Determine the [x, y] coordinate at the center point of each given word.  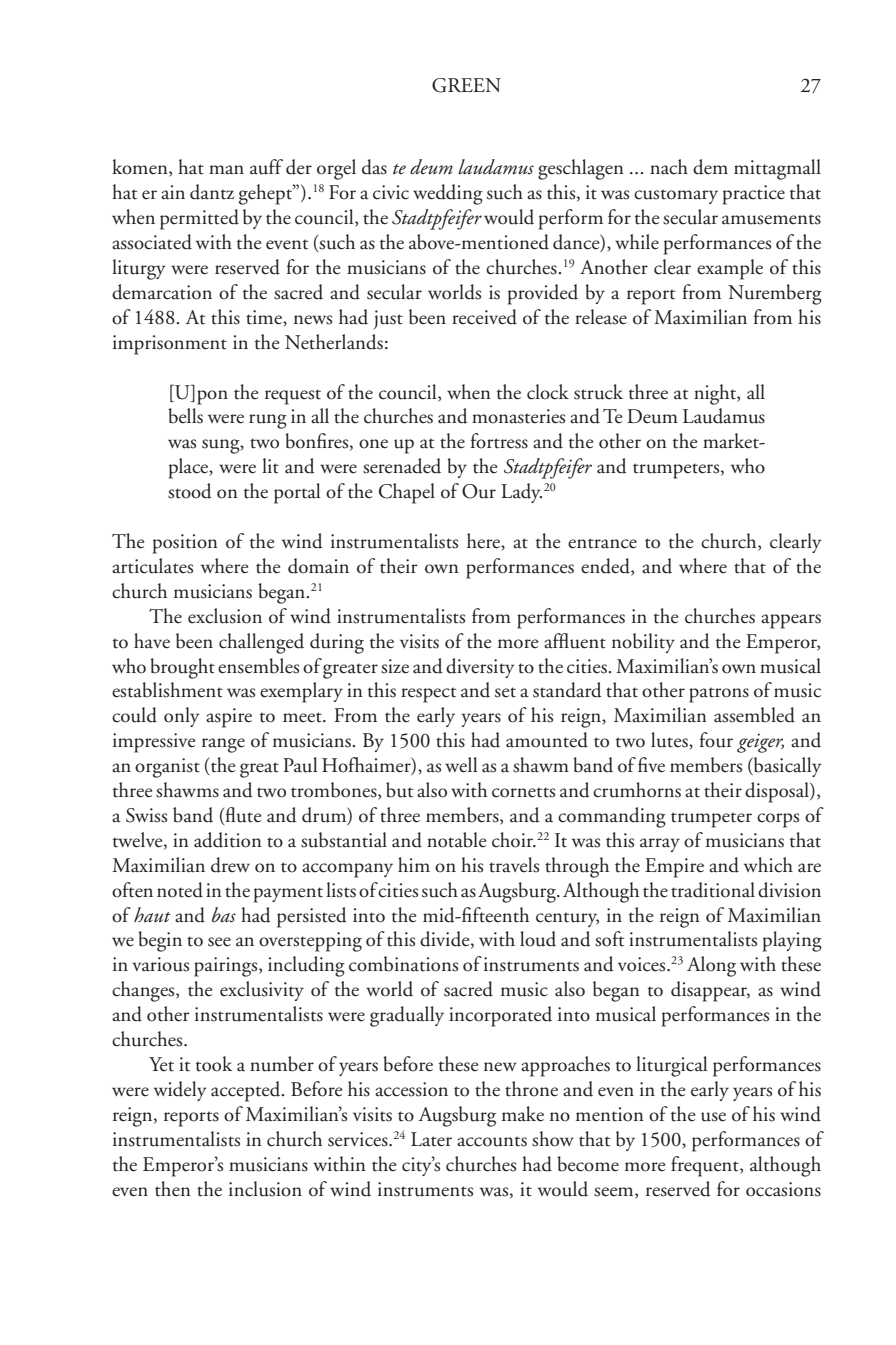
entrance [602, 543]
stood [190, 491]
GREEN [466, 85]
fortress [499, 441]
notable [456, 840]
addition [228, 840]
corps [778, 820]
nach [669, 167]
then [173, 1189]
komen [141, 168]
